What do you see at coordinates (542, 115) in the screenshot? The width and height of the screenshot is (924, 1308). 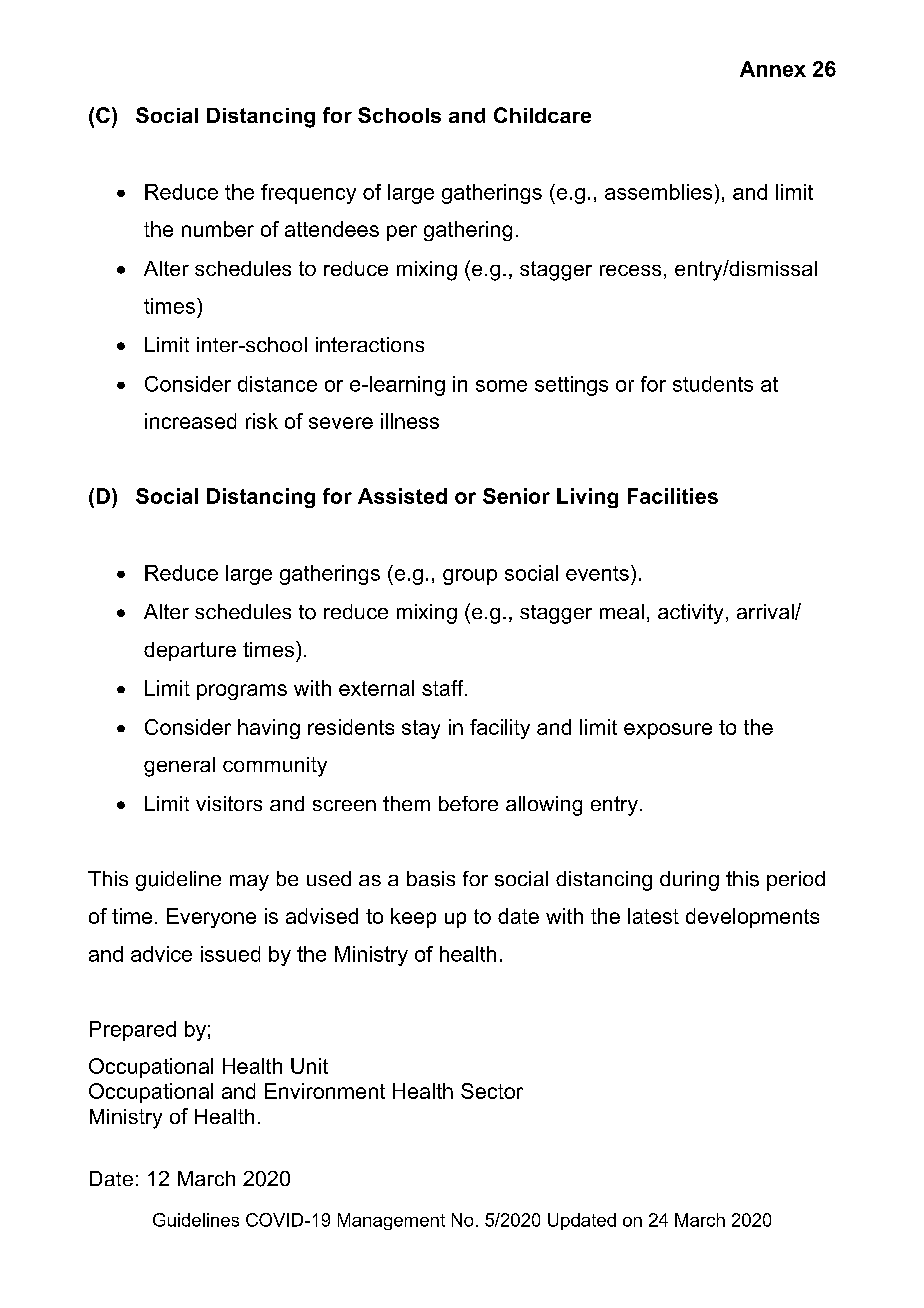 I see `Childcare` at bounding box center [542, 115].
